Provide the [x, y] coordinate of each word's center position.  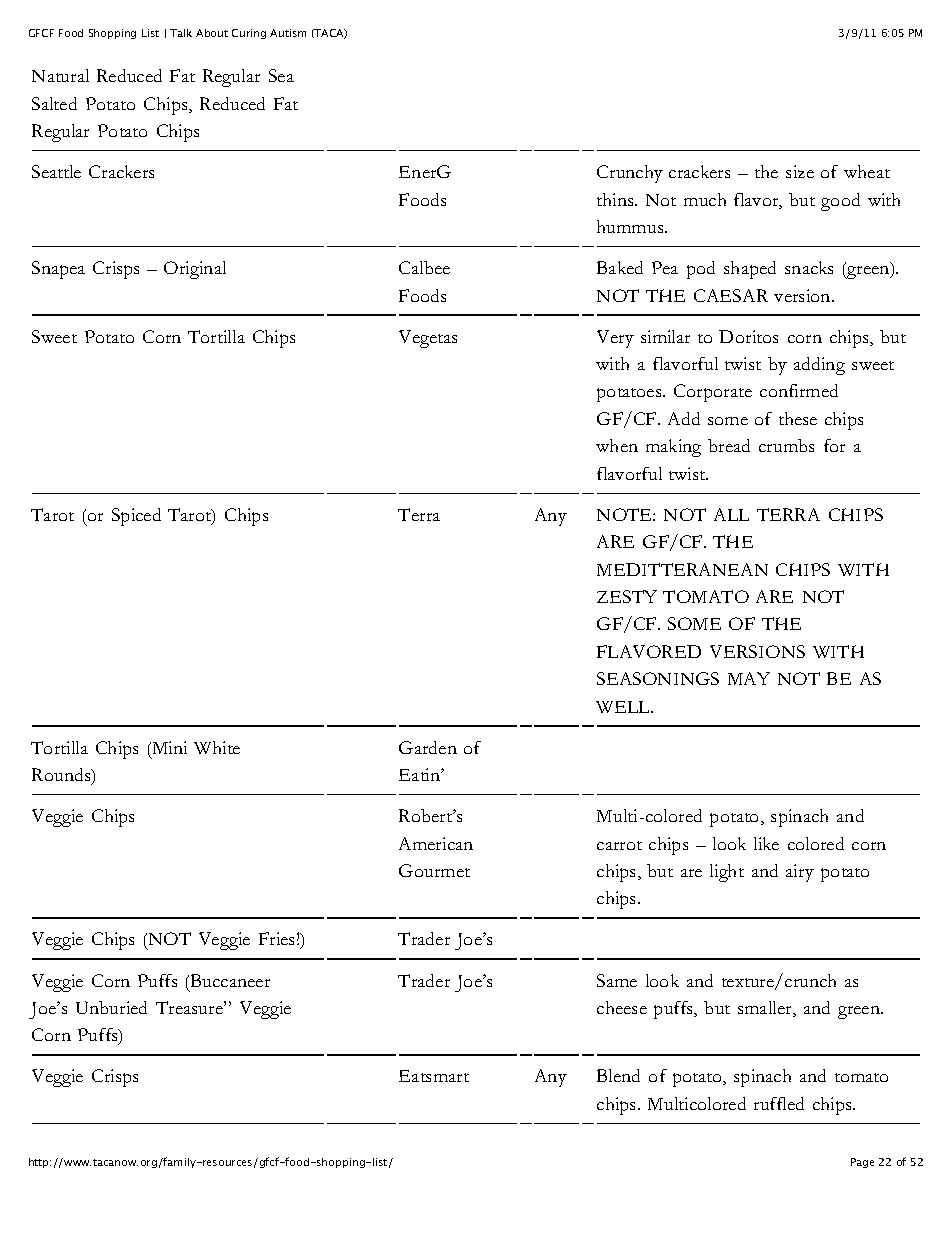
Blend [618, 1075]
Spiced [136, 517]
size [800, 171]
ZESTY [627, 596]
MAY [749, 678]
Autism [288, 33]
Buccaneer [229, 980]
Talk [181, 33]
